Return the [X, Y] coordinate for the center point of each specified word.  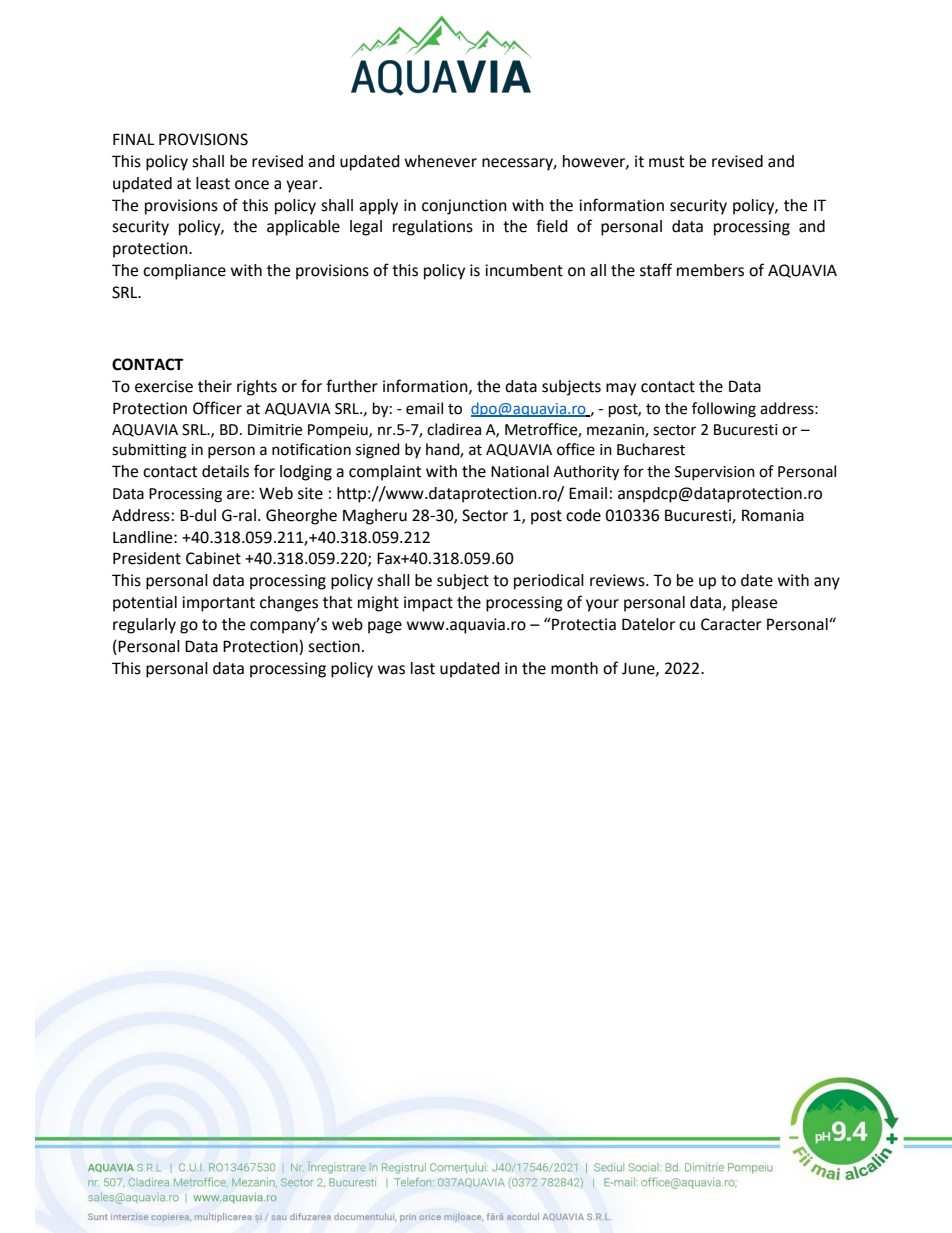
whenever [441, 161]
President [147, 558]
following [724, 410]
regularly [144, 626]
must [666, 162]
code [583, 515]
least [213, 183]
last [423, 668]
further [352, 386]
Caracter [731, 624]
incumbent [524, 270]
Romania [773, 515]
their [215, 386]
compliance [184, 272]
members [710, 270]
